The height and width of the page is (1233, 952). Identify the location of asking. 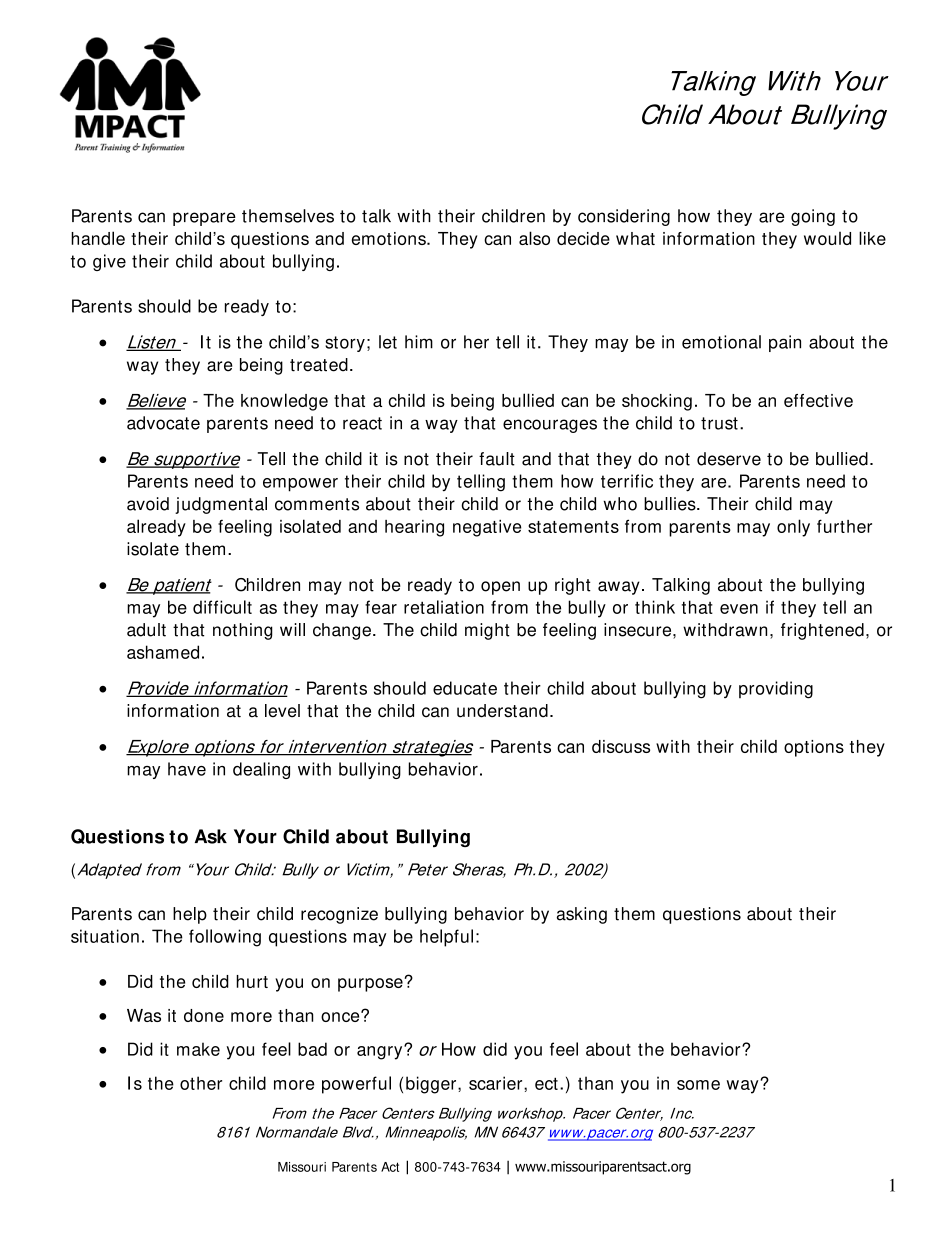
(582, 915).
